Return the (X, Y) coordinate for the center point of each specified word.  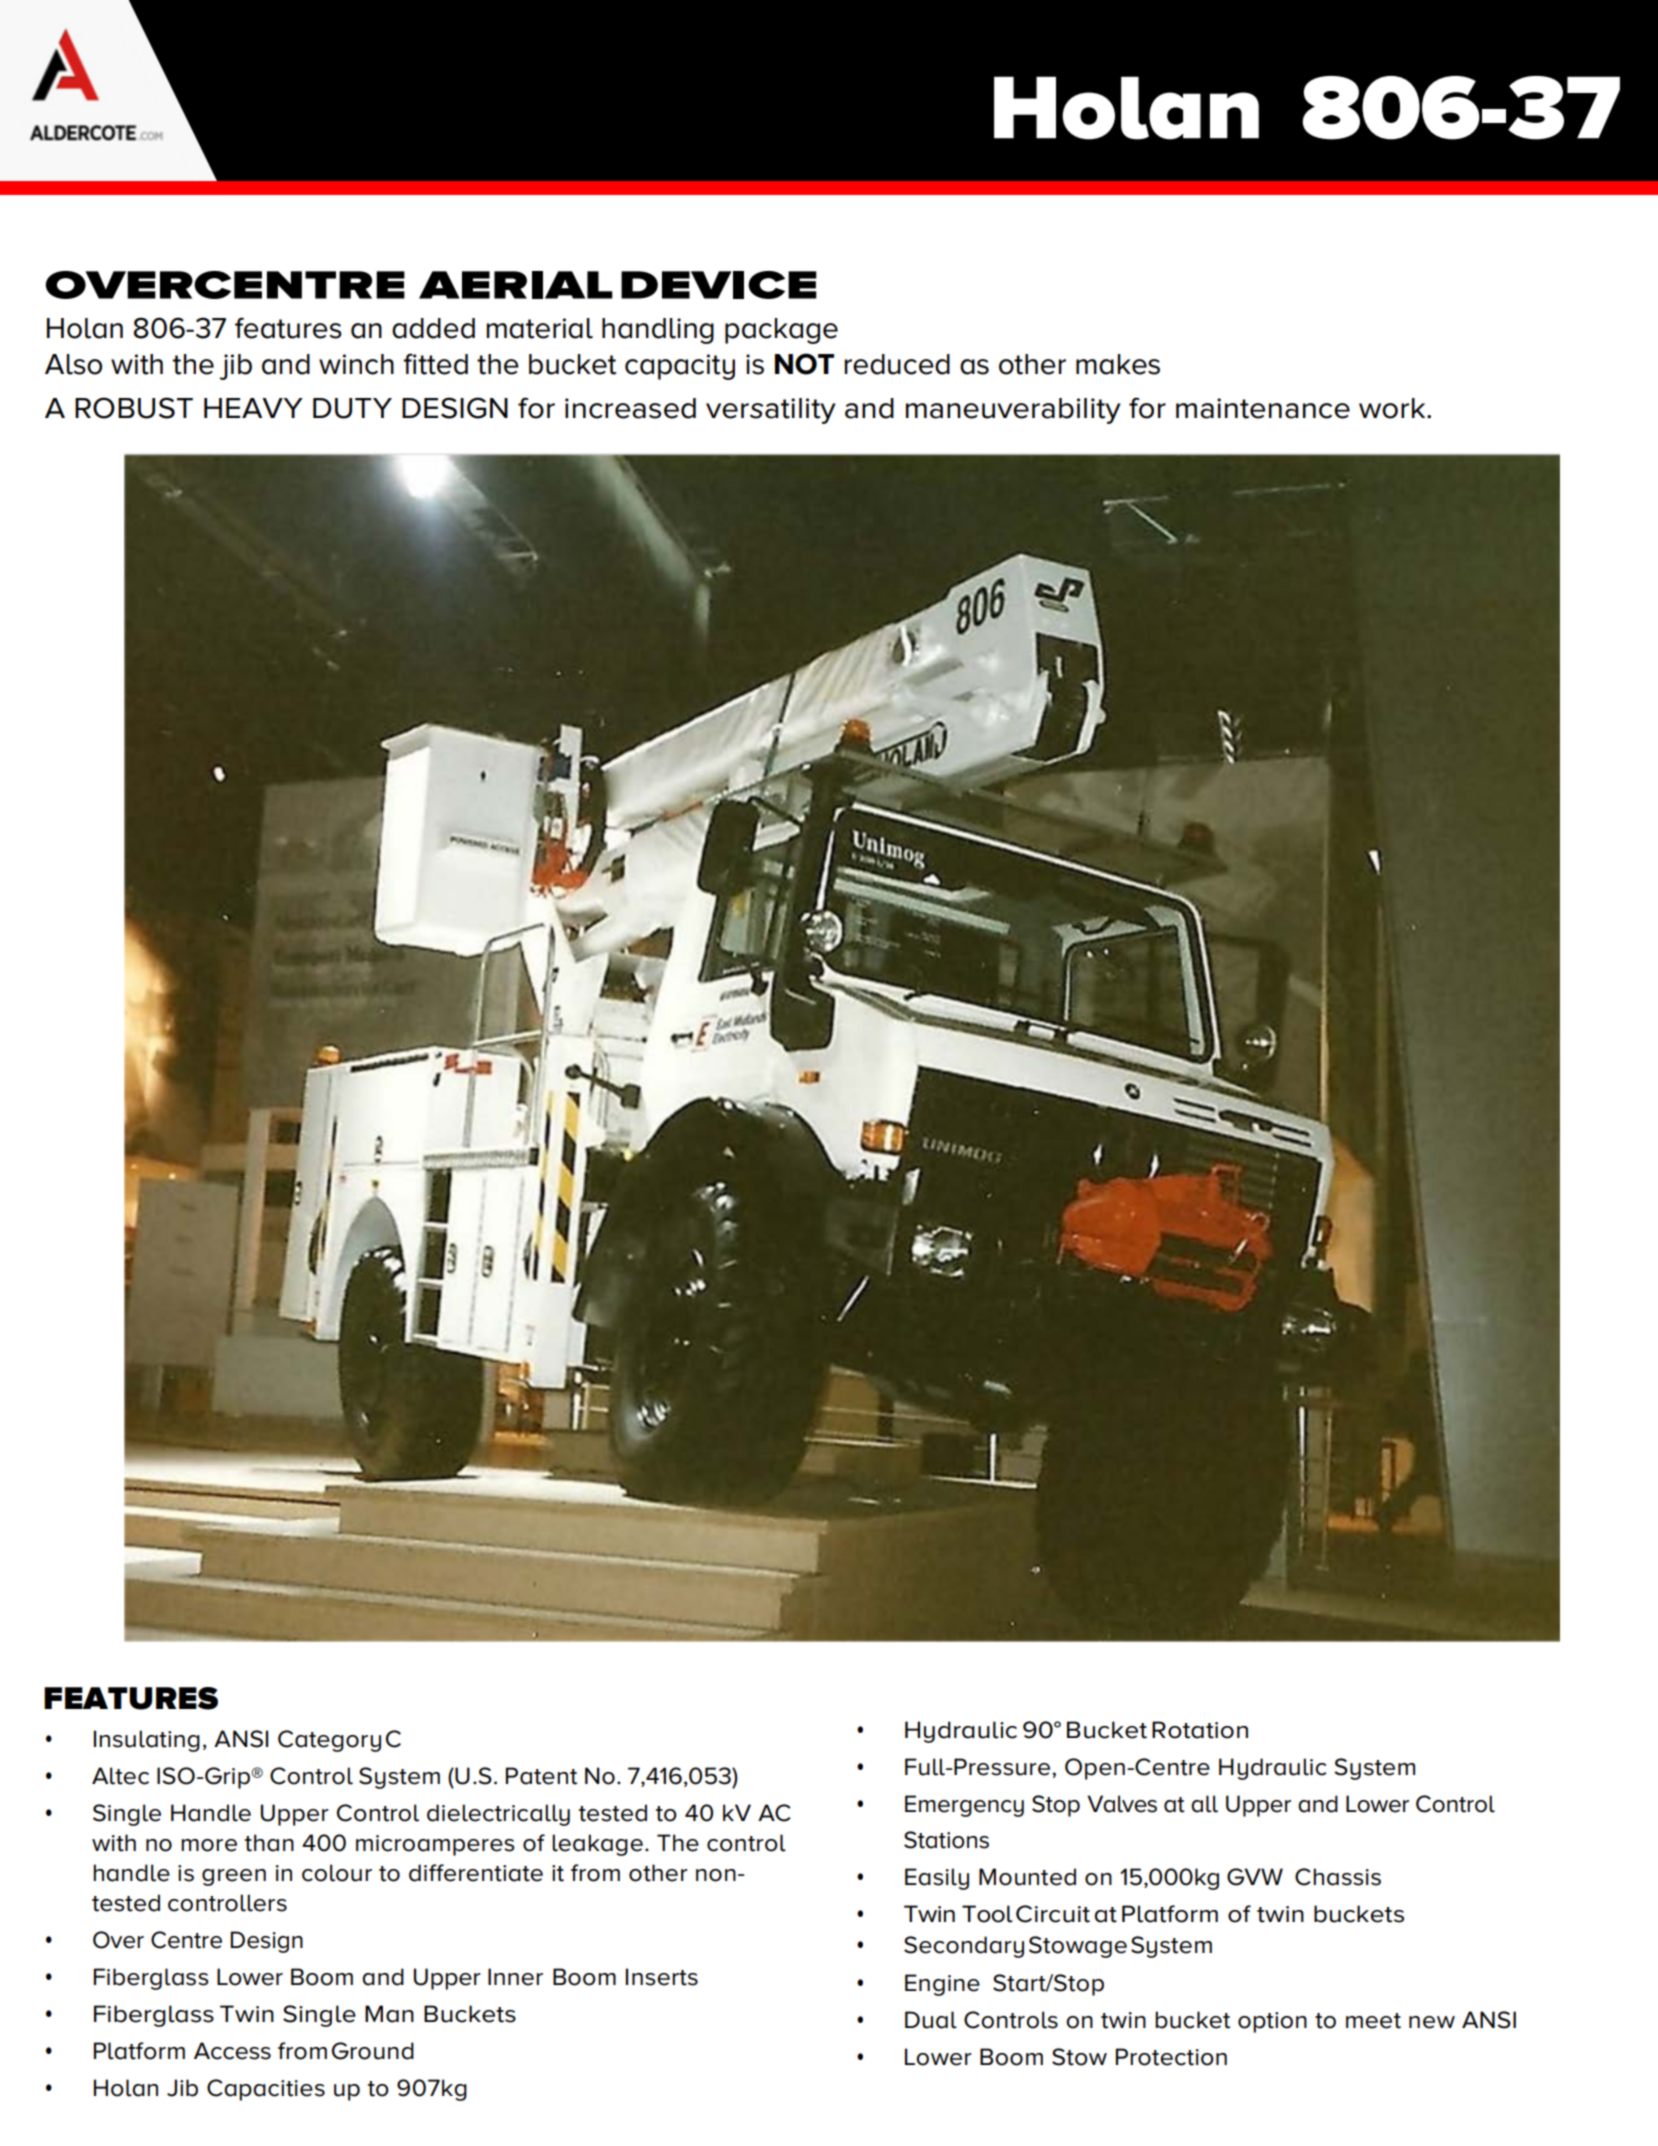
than (269, 1843)
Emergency (964, 1806)
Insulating (147, 1741)
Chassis (1338, 1877)
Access (232, 2051)
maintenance (1263, 408)
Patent (541, 1776)
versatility (771, 411)
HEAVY (253, 408)
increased (630, 408)
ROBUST (134, 408)
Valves (1122, 1804)
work (1393, 408)
